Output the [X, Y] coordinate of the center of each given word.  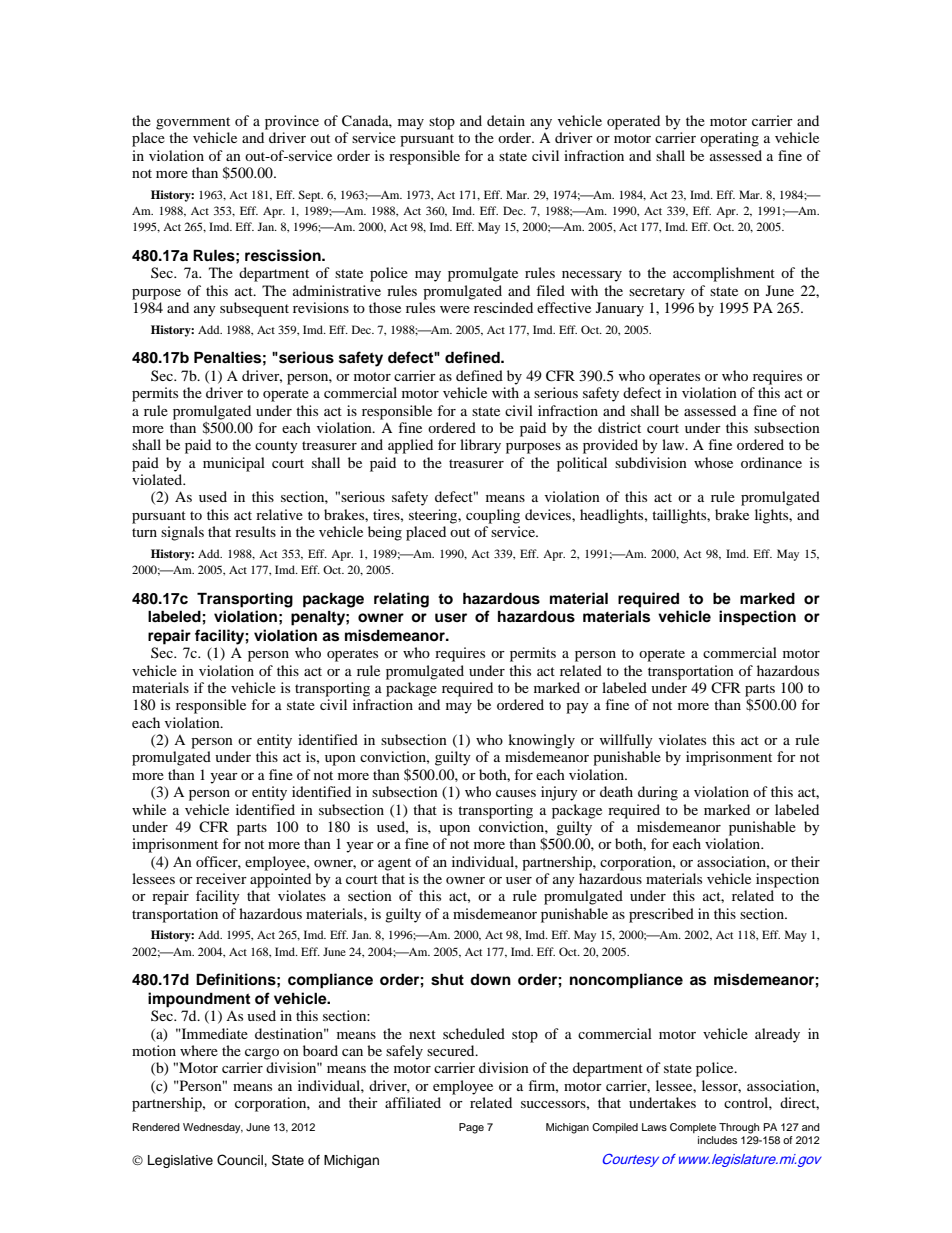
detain [506, 120]
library [480, 446]
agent [394, 864]
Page [471, 1128]
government [193, 123]
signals [182, 533]
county [276, 447]
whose [713, 462]
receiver [221, 878]
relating [401, 600]
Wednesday [213, 1128]
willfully [626, 741]
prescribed [661, 915]
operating [729, 139]
